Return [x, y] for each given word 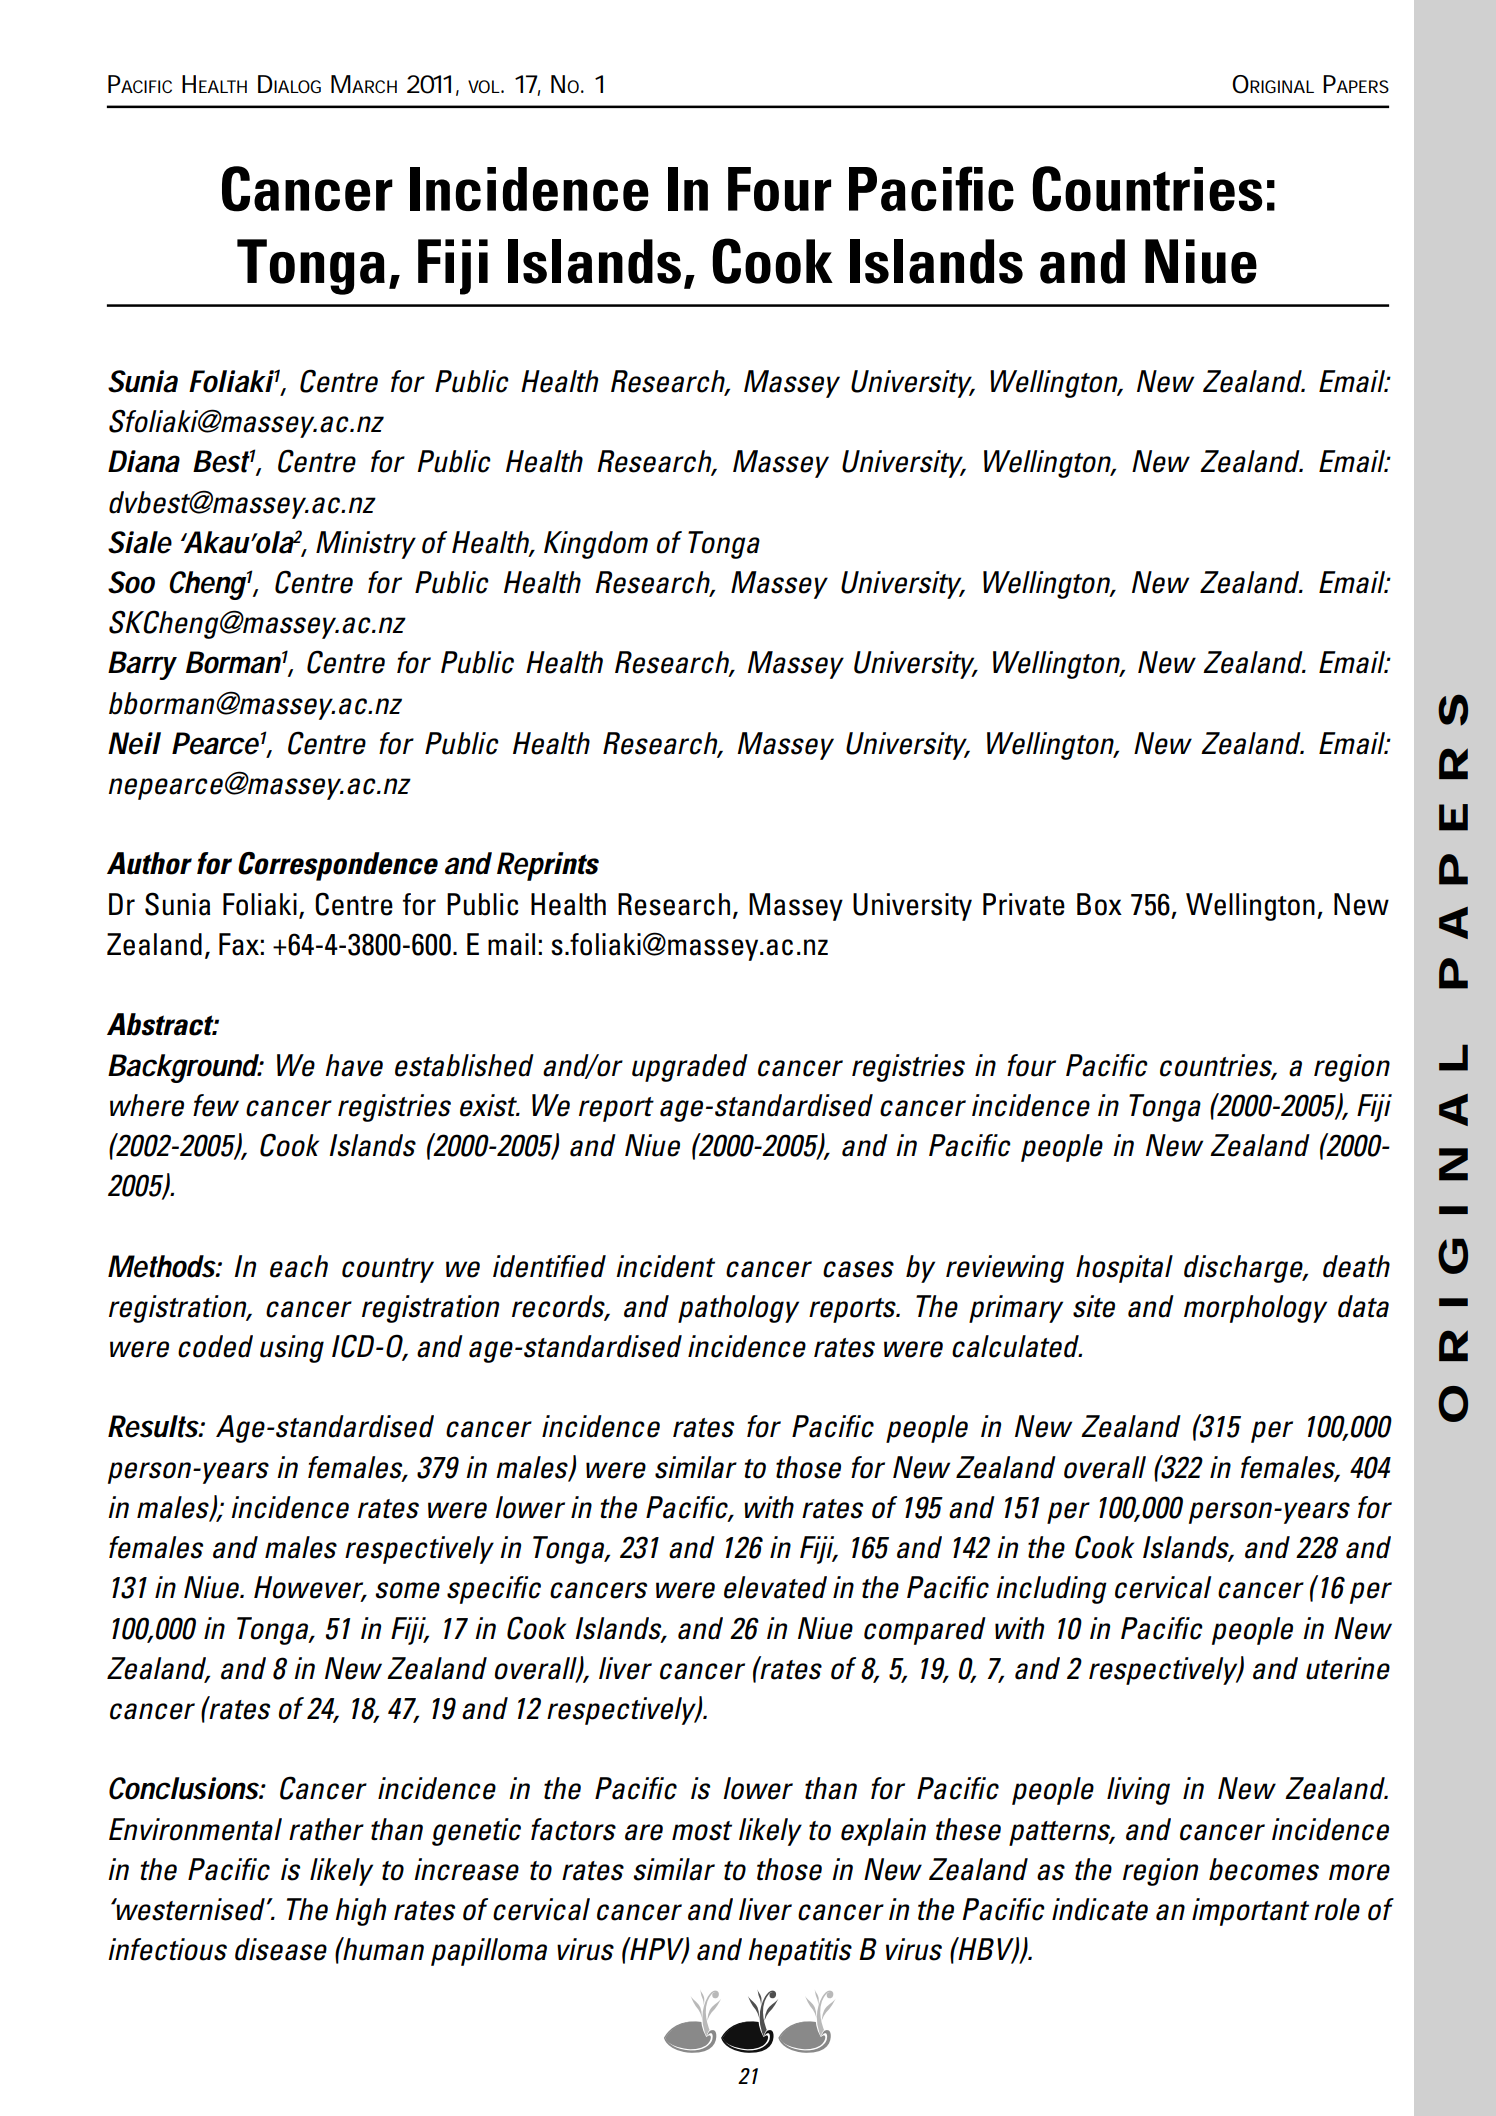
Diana [144, 461]
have [354, 1065]
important [1250, 1912]
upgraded [690, 1068]
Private [1024, 904]
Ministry [366, 545]
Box [1099, 904]
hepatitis [800, 1952]
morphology [1255, 1309]
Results [154, 1426]
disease [281, 1949]
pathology [738, 1309]
